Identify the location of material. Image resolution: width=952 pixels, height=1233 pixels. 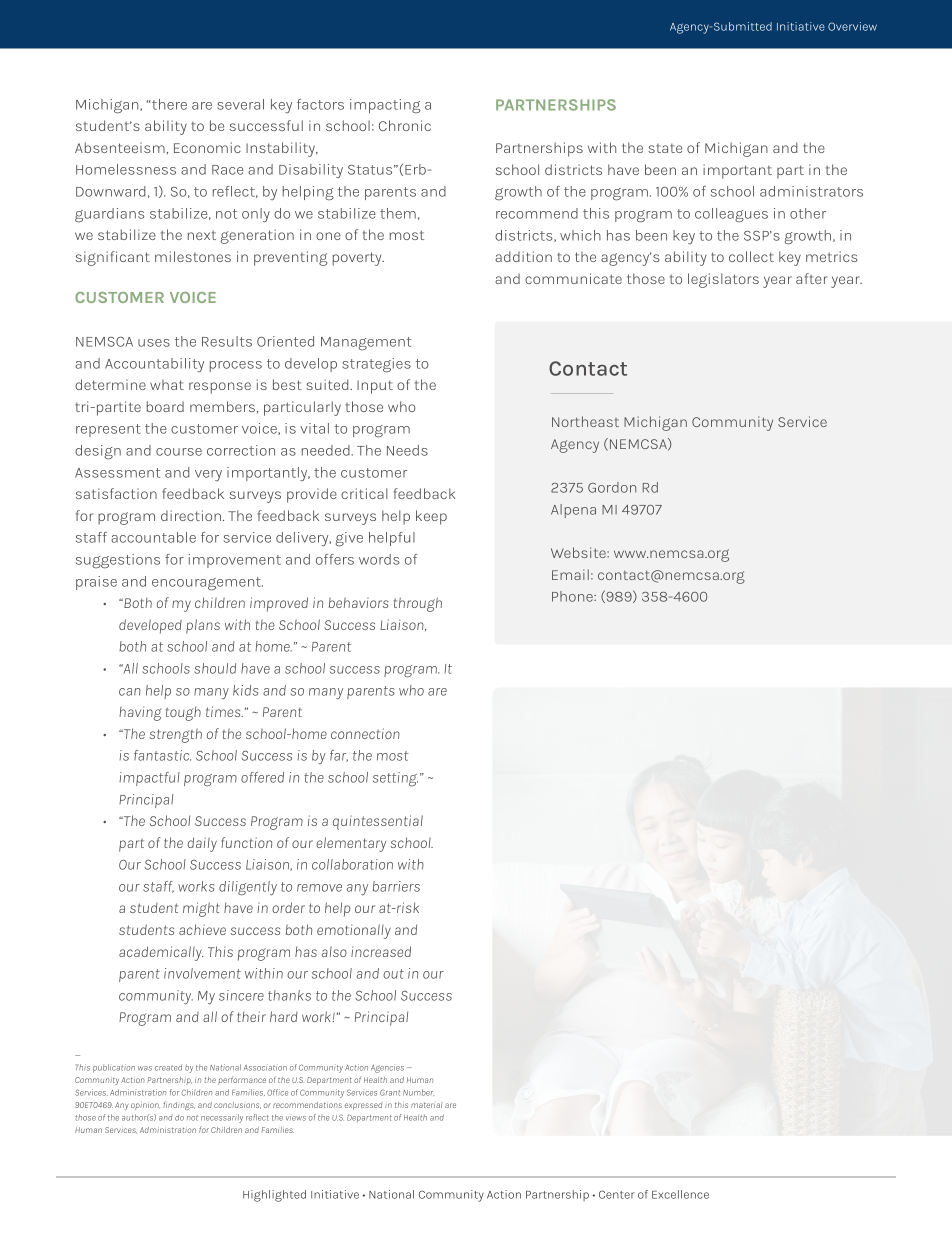
(426, 1105).
